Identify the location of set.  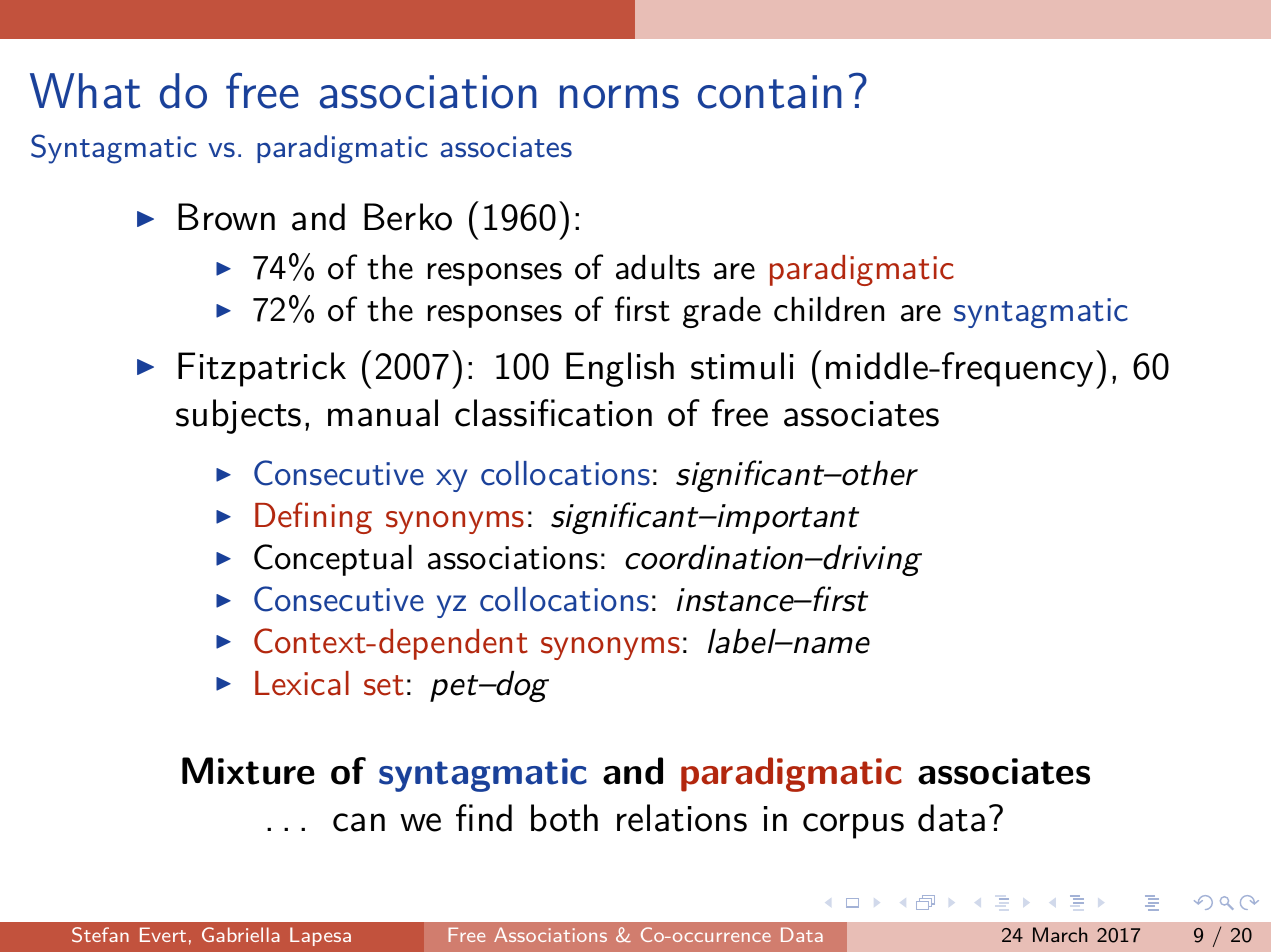
(384, 685).
